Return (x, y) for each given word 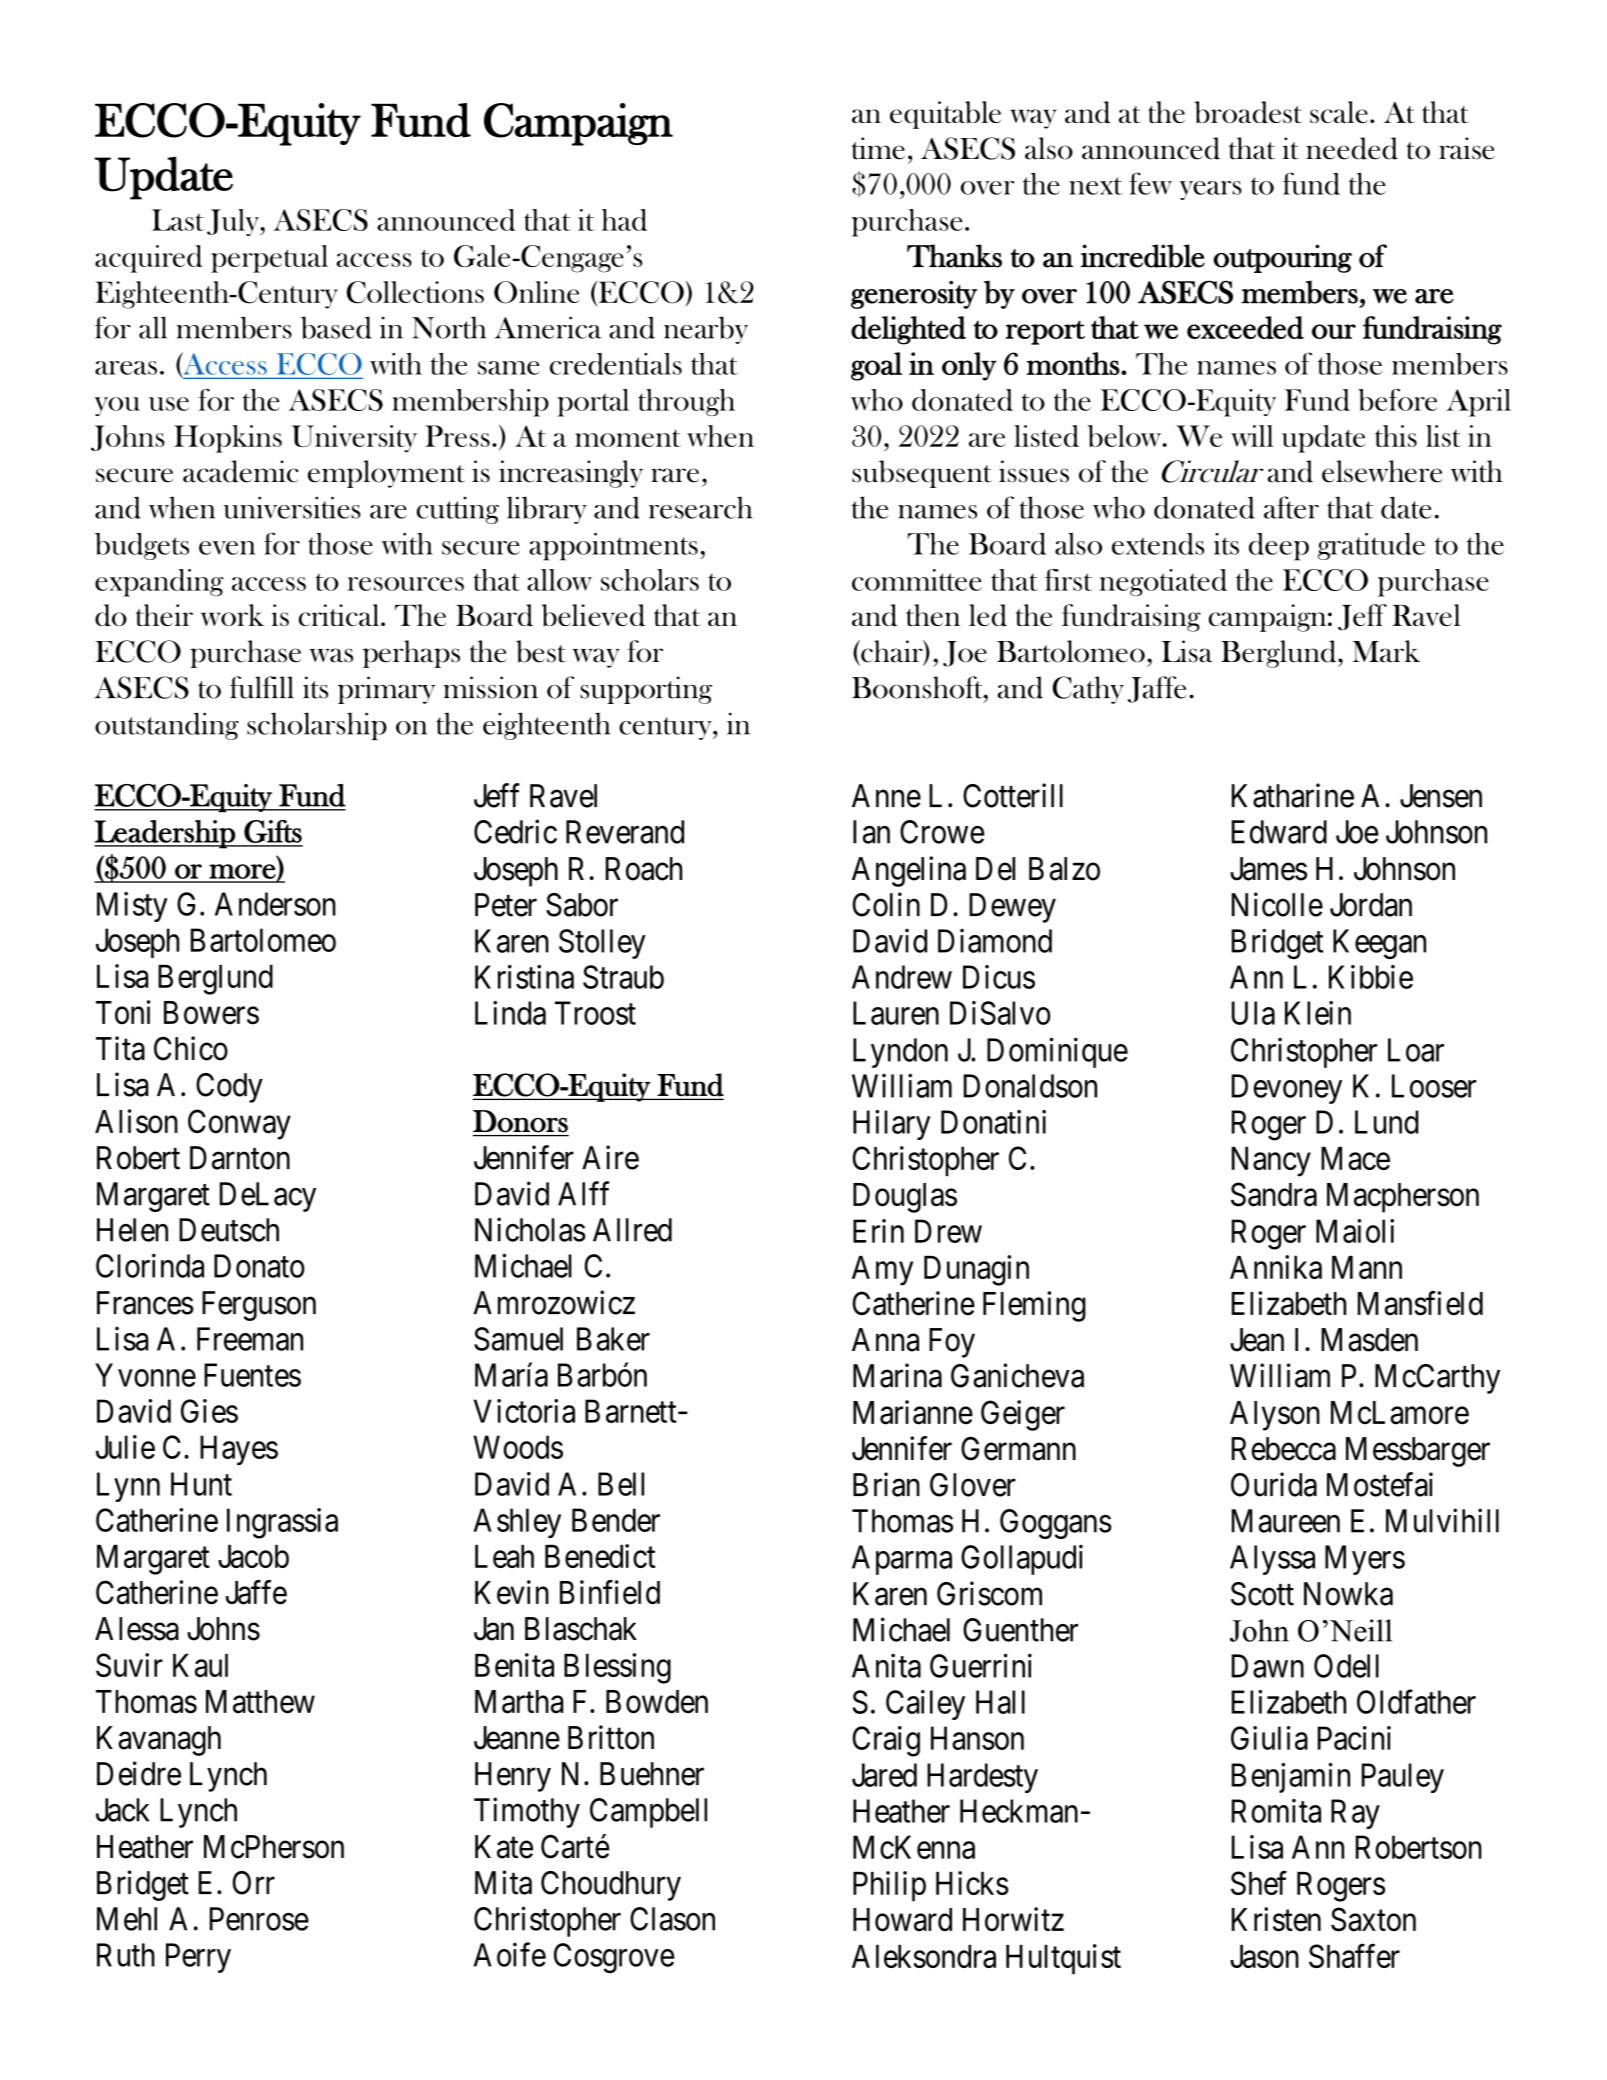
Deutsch (229, 1230)
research (700, 507)
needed (1352, 148)
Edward (1279, 832)
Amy (882, 1271)
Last (178, 220)
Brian (886, 1484)
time (878, 148)
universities (292, 507)
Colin (886, 904)
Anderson (275, 904)
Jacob (253, 1556)
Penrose (259, 1919)
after (1291, 507)
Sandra (1274, 1194)
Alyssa (1272, 1560)
